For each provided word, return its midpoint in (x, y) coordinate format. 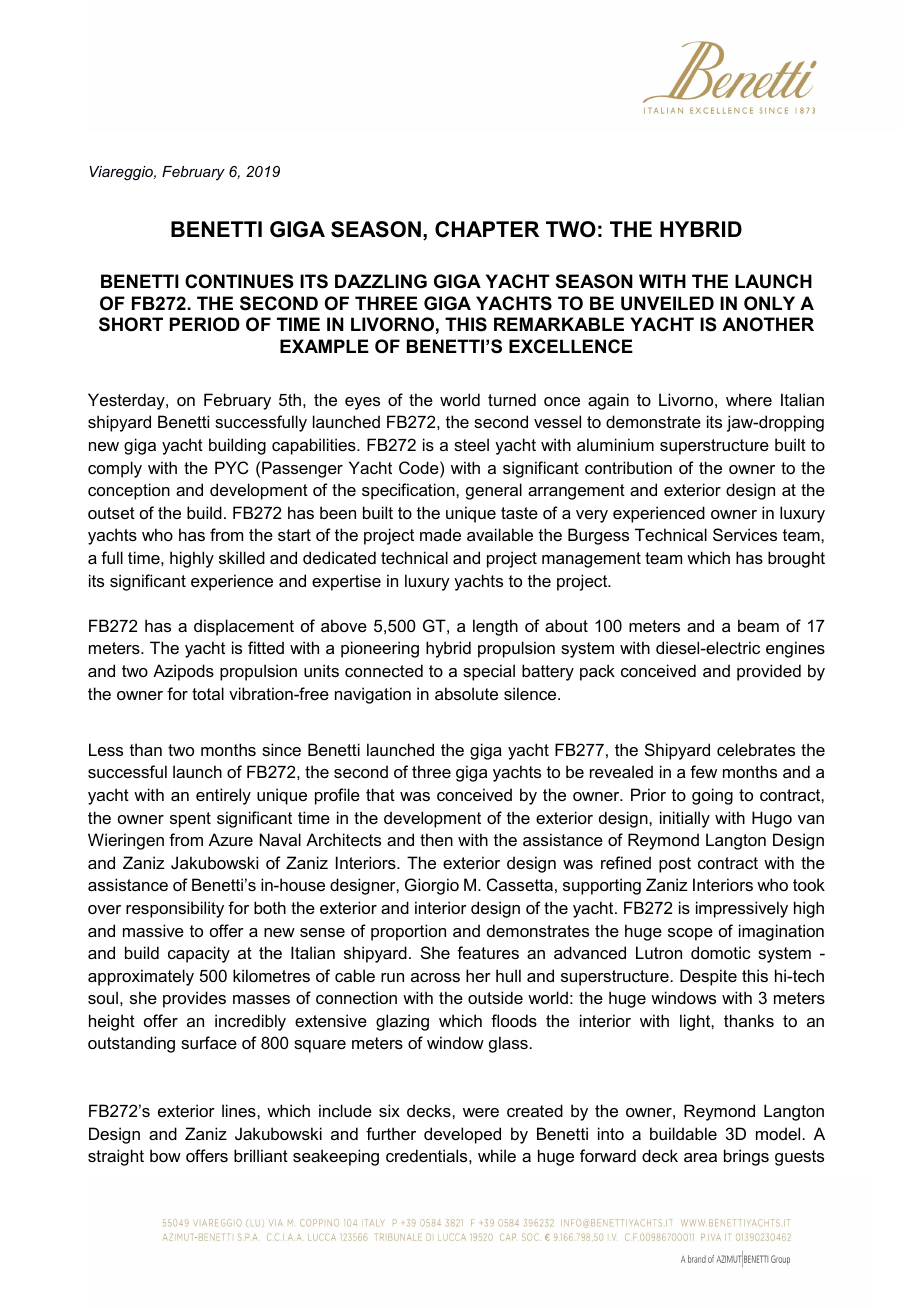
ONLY (769, 303)
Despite (708, 977)
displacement (244, 627)
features (488, 952)
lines (240, 1110)
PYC (232, 467)
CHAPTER (487, 229)
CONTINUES (239, 281)
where (749, 399)
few (703, 771)
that (380, 794)
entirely (223, 796)
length (495, 627)
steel (471, 444)
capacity (199, 954)
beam (758, 625)
